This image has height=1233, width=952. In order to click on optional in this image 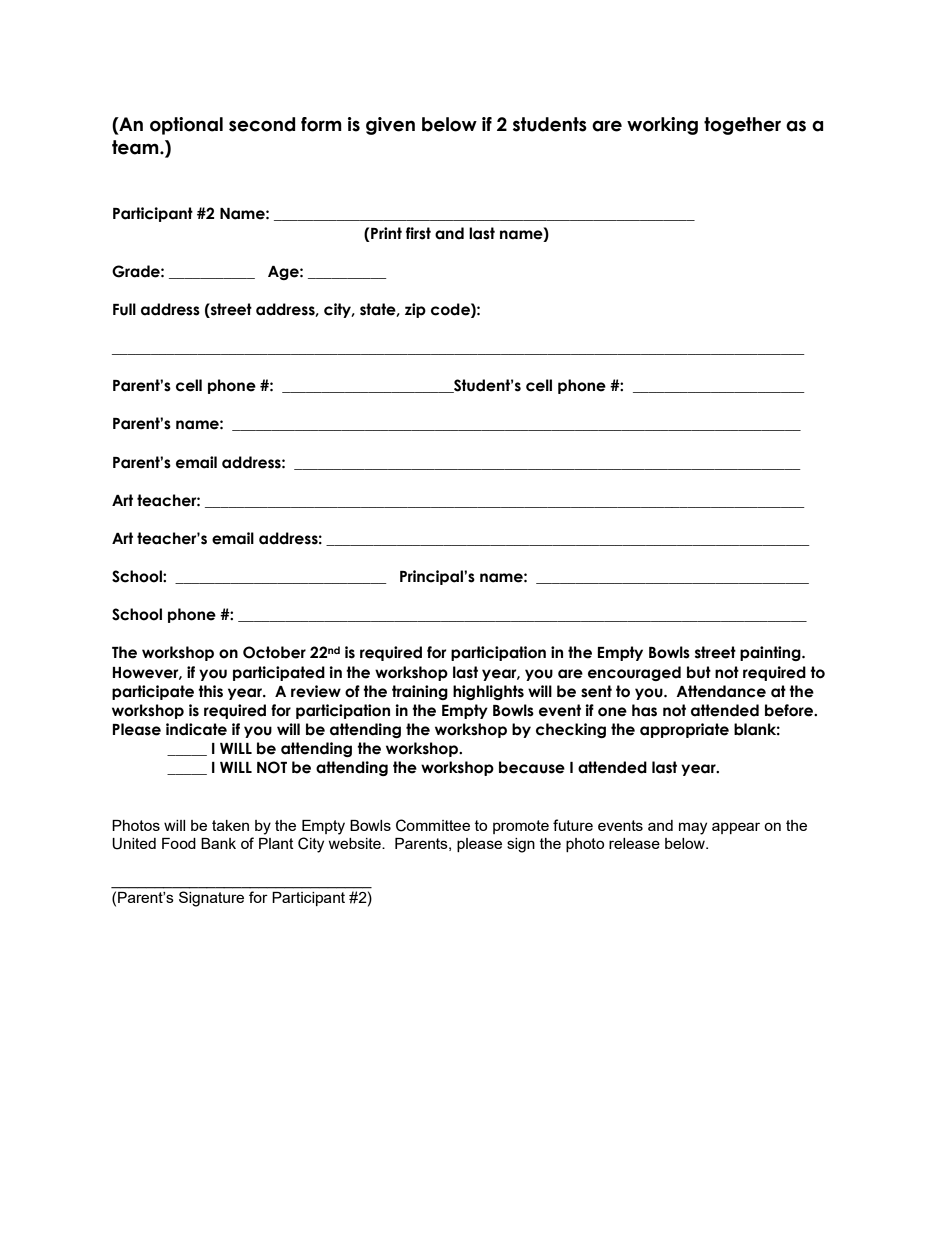, I will do `click(186, 126)`.
